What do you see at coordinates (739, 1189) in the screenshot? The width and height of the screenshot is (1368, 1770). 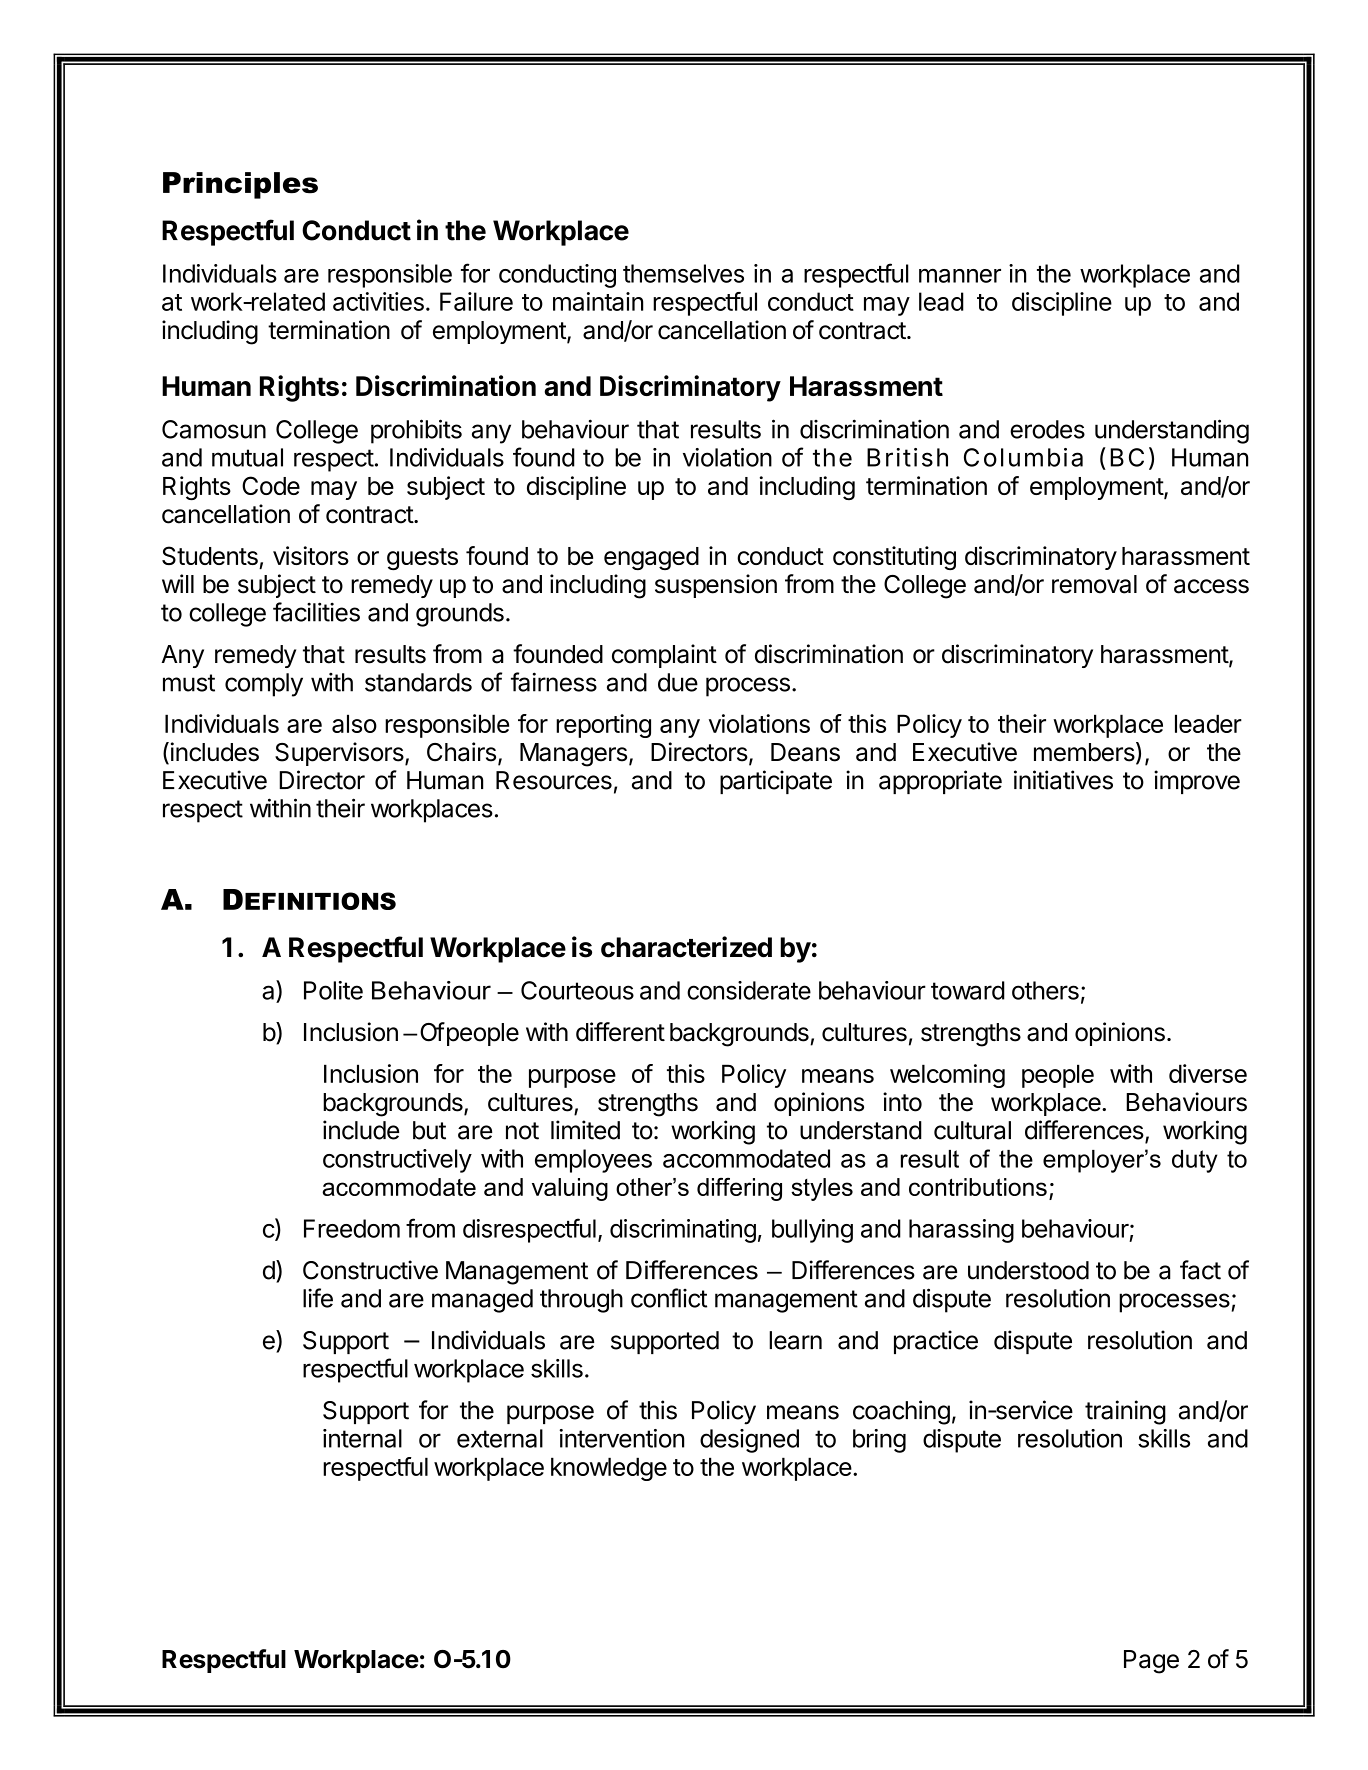 I see `differing` at bounding box center [739, 1189].
